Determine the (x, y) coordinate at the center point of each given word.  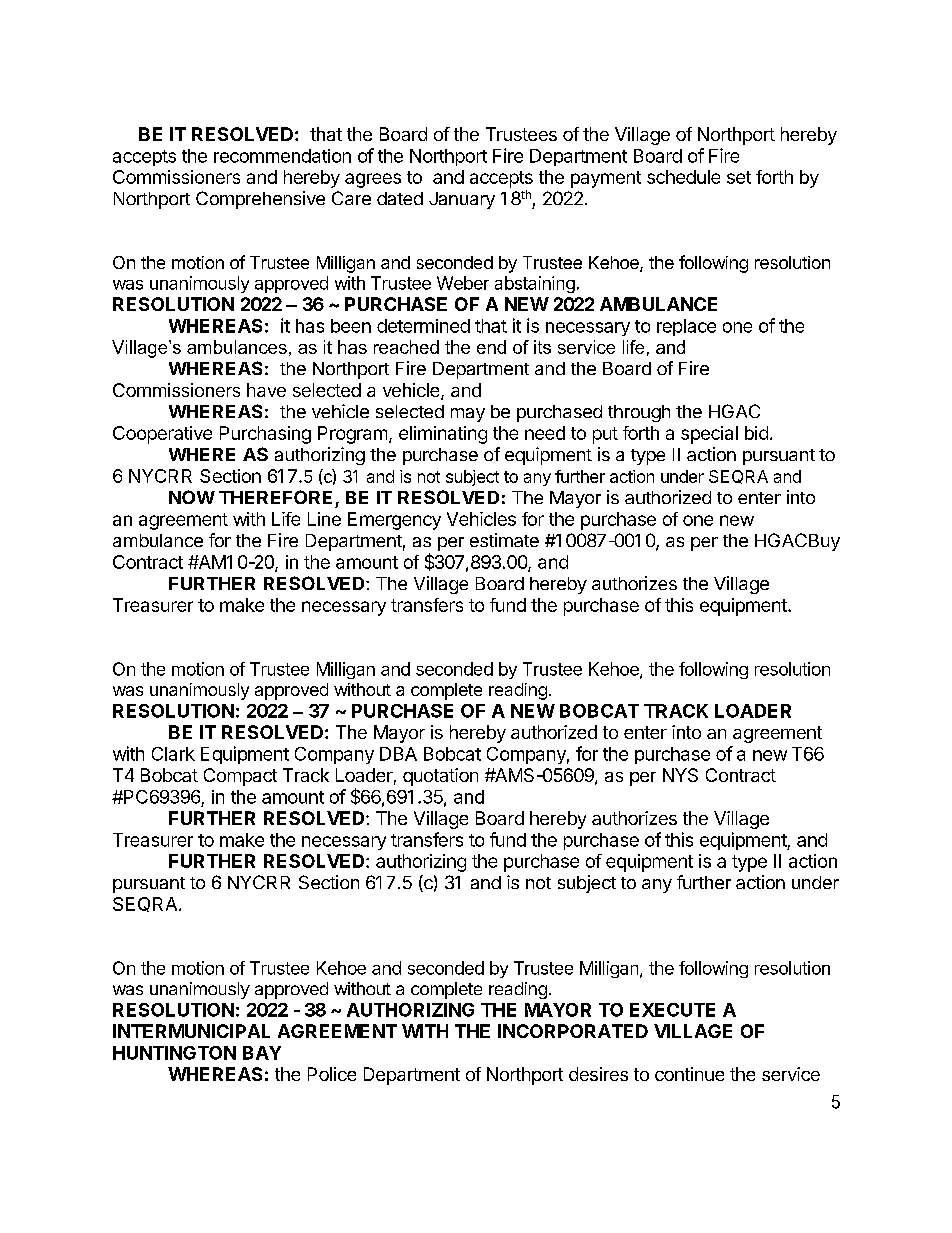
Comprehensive (260, 200)
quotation (440, 777)
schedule (683, 177)
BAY (262, 1053)
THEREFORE (275, 497)
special (709, 435)
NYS (680, 775)
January (462, 200)
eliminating (443, 435)
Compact (240, 777)
